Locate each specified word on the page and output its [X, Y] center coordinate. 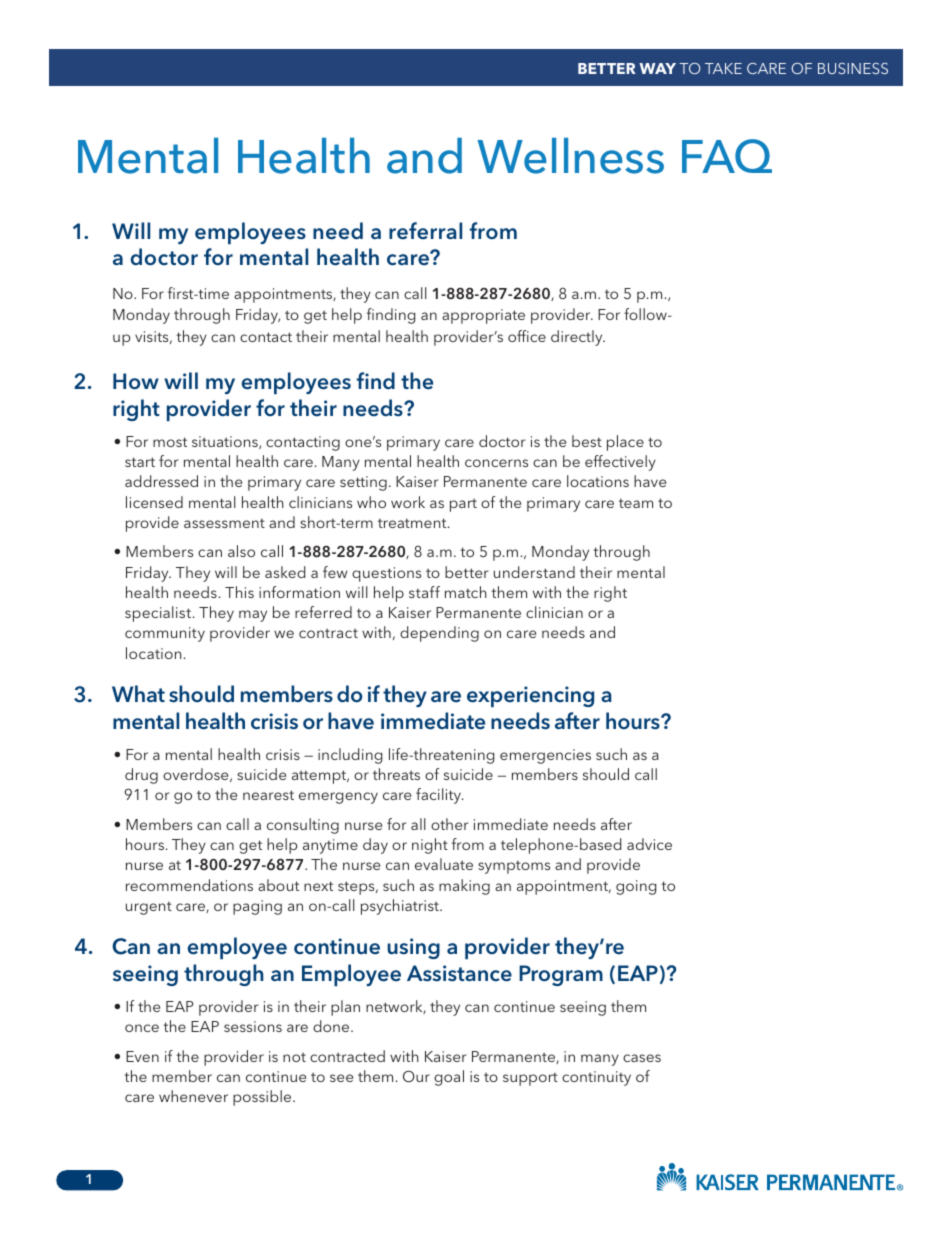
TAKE [723, 68]
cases [642, 1058]
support [530, 1079]
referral [425, 231]
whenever [193, 1096]
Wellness [570, 156]
